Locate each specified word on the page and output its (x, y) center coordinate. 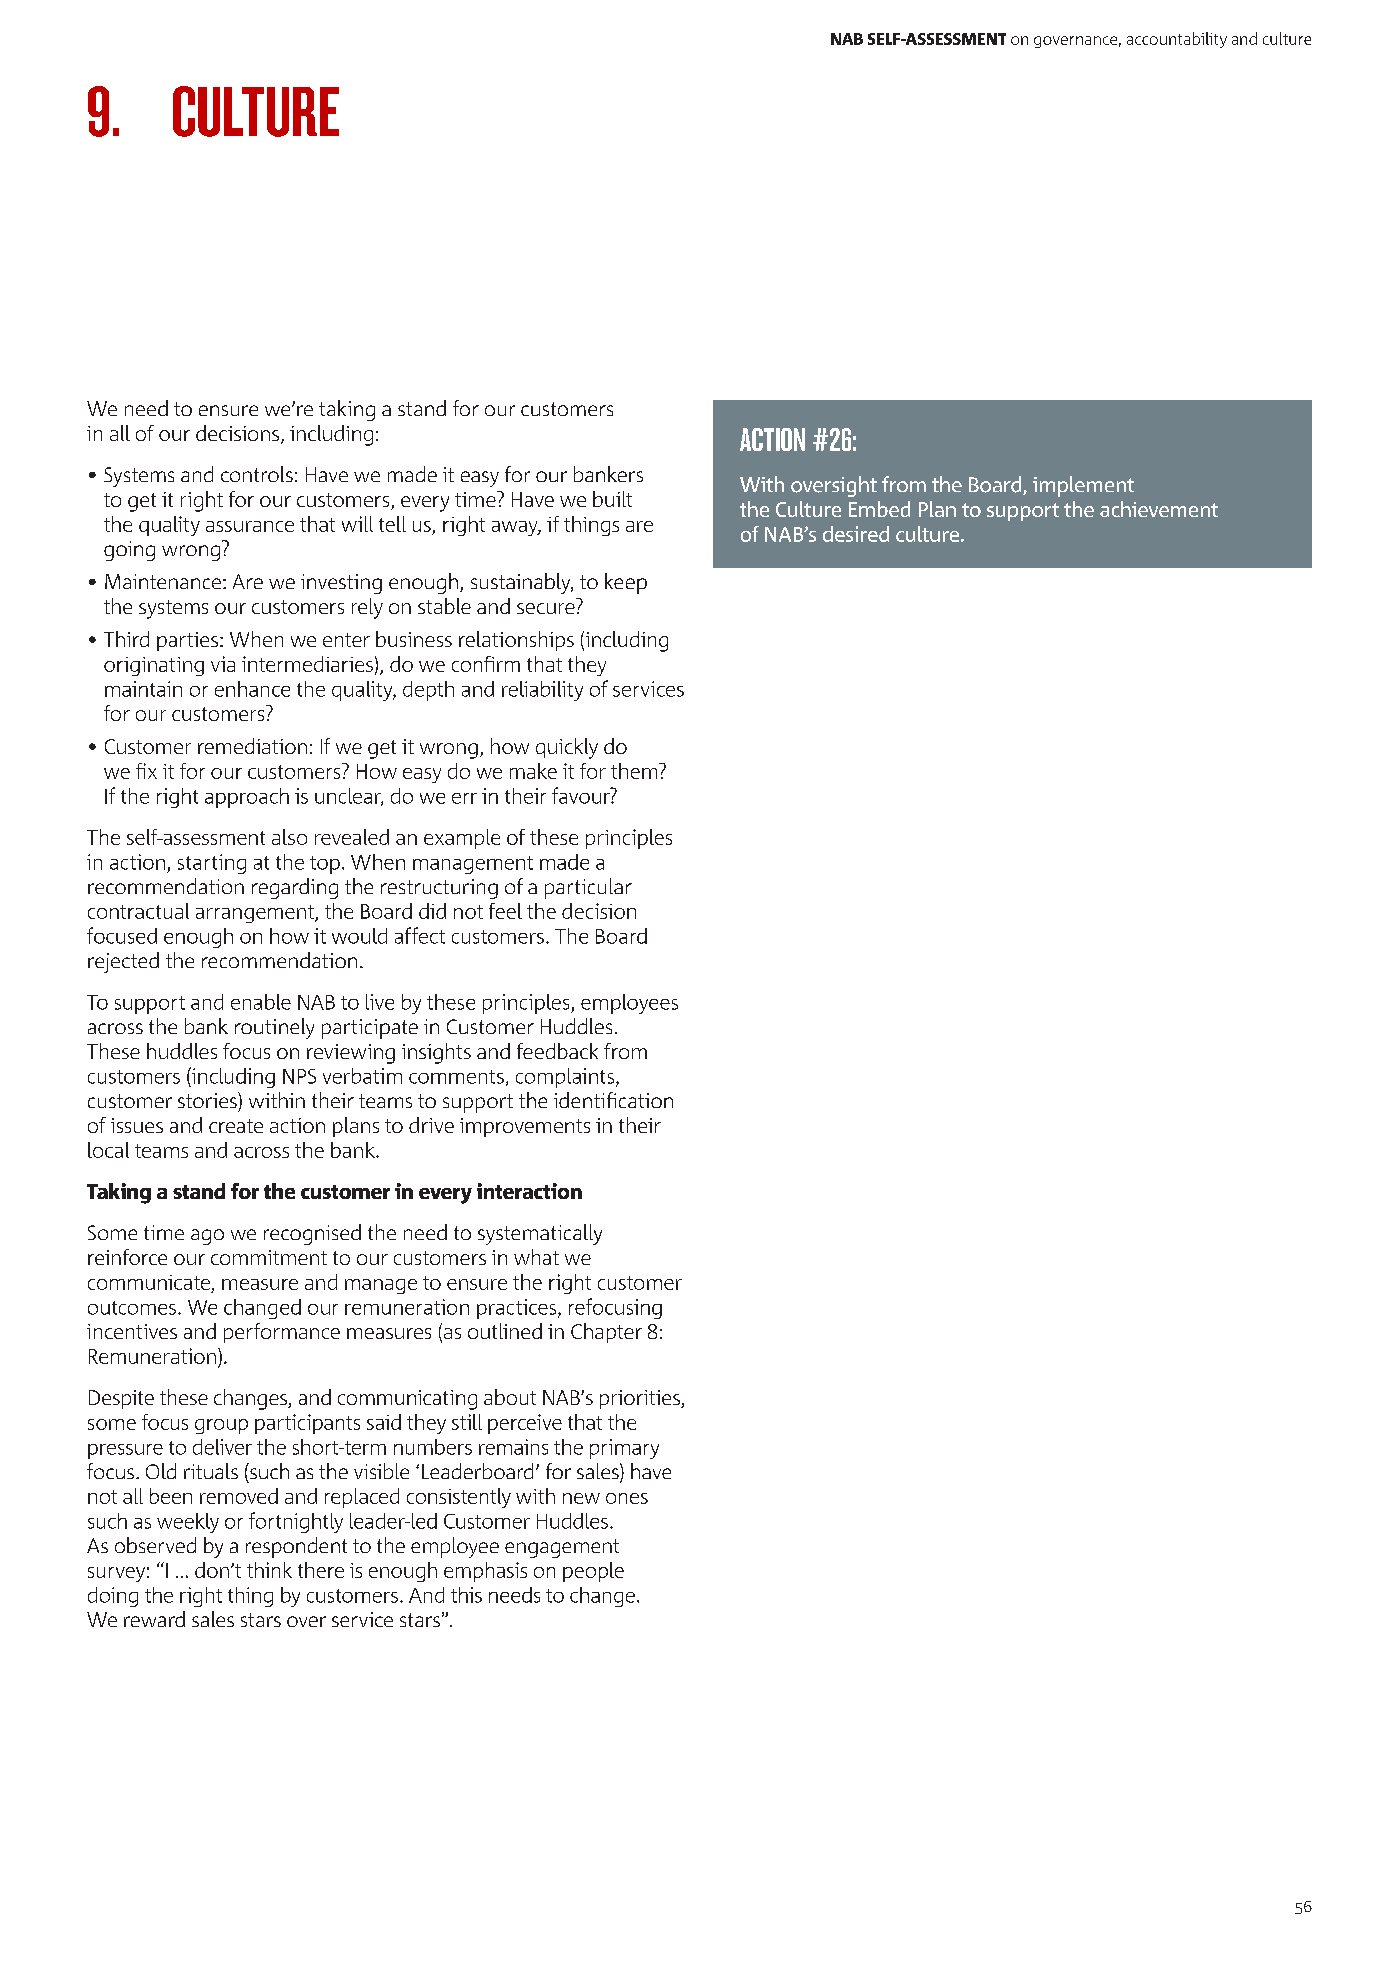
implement (1083, 486)
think (269, 1570)
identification (613, 1100)
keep (626, 583)
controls (257, 474)
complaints (566, 1078)
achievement (1159, 509)
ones (627, 1498)
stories (208, 1100)
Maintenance (163, 581)
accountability (1177, 40)
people (593, 1572)
